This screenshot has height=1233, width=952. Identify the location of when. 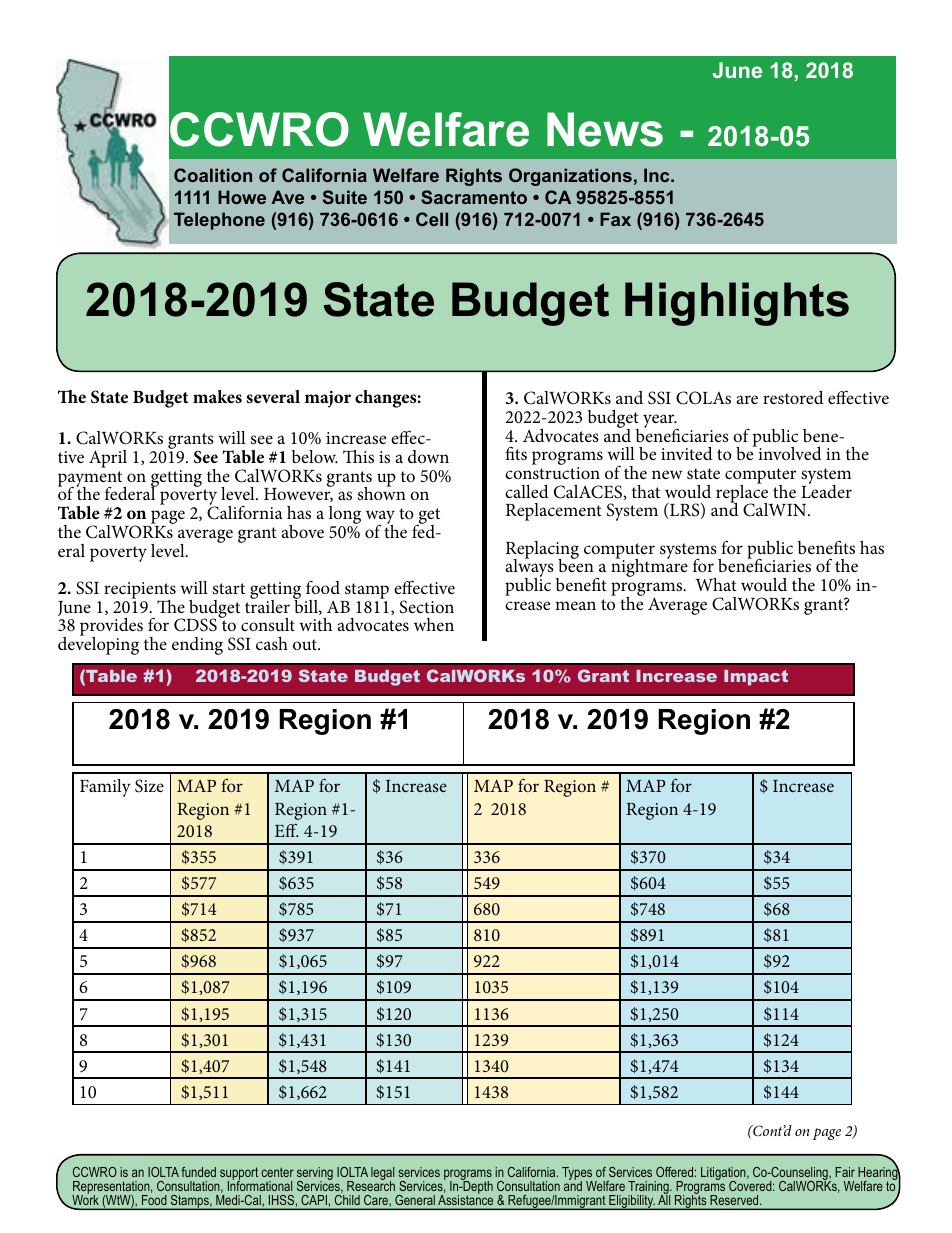
(434, 624).
